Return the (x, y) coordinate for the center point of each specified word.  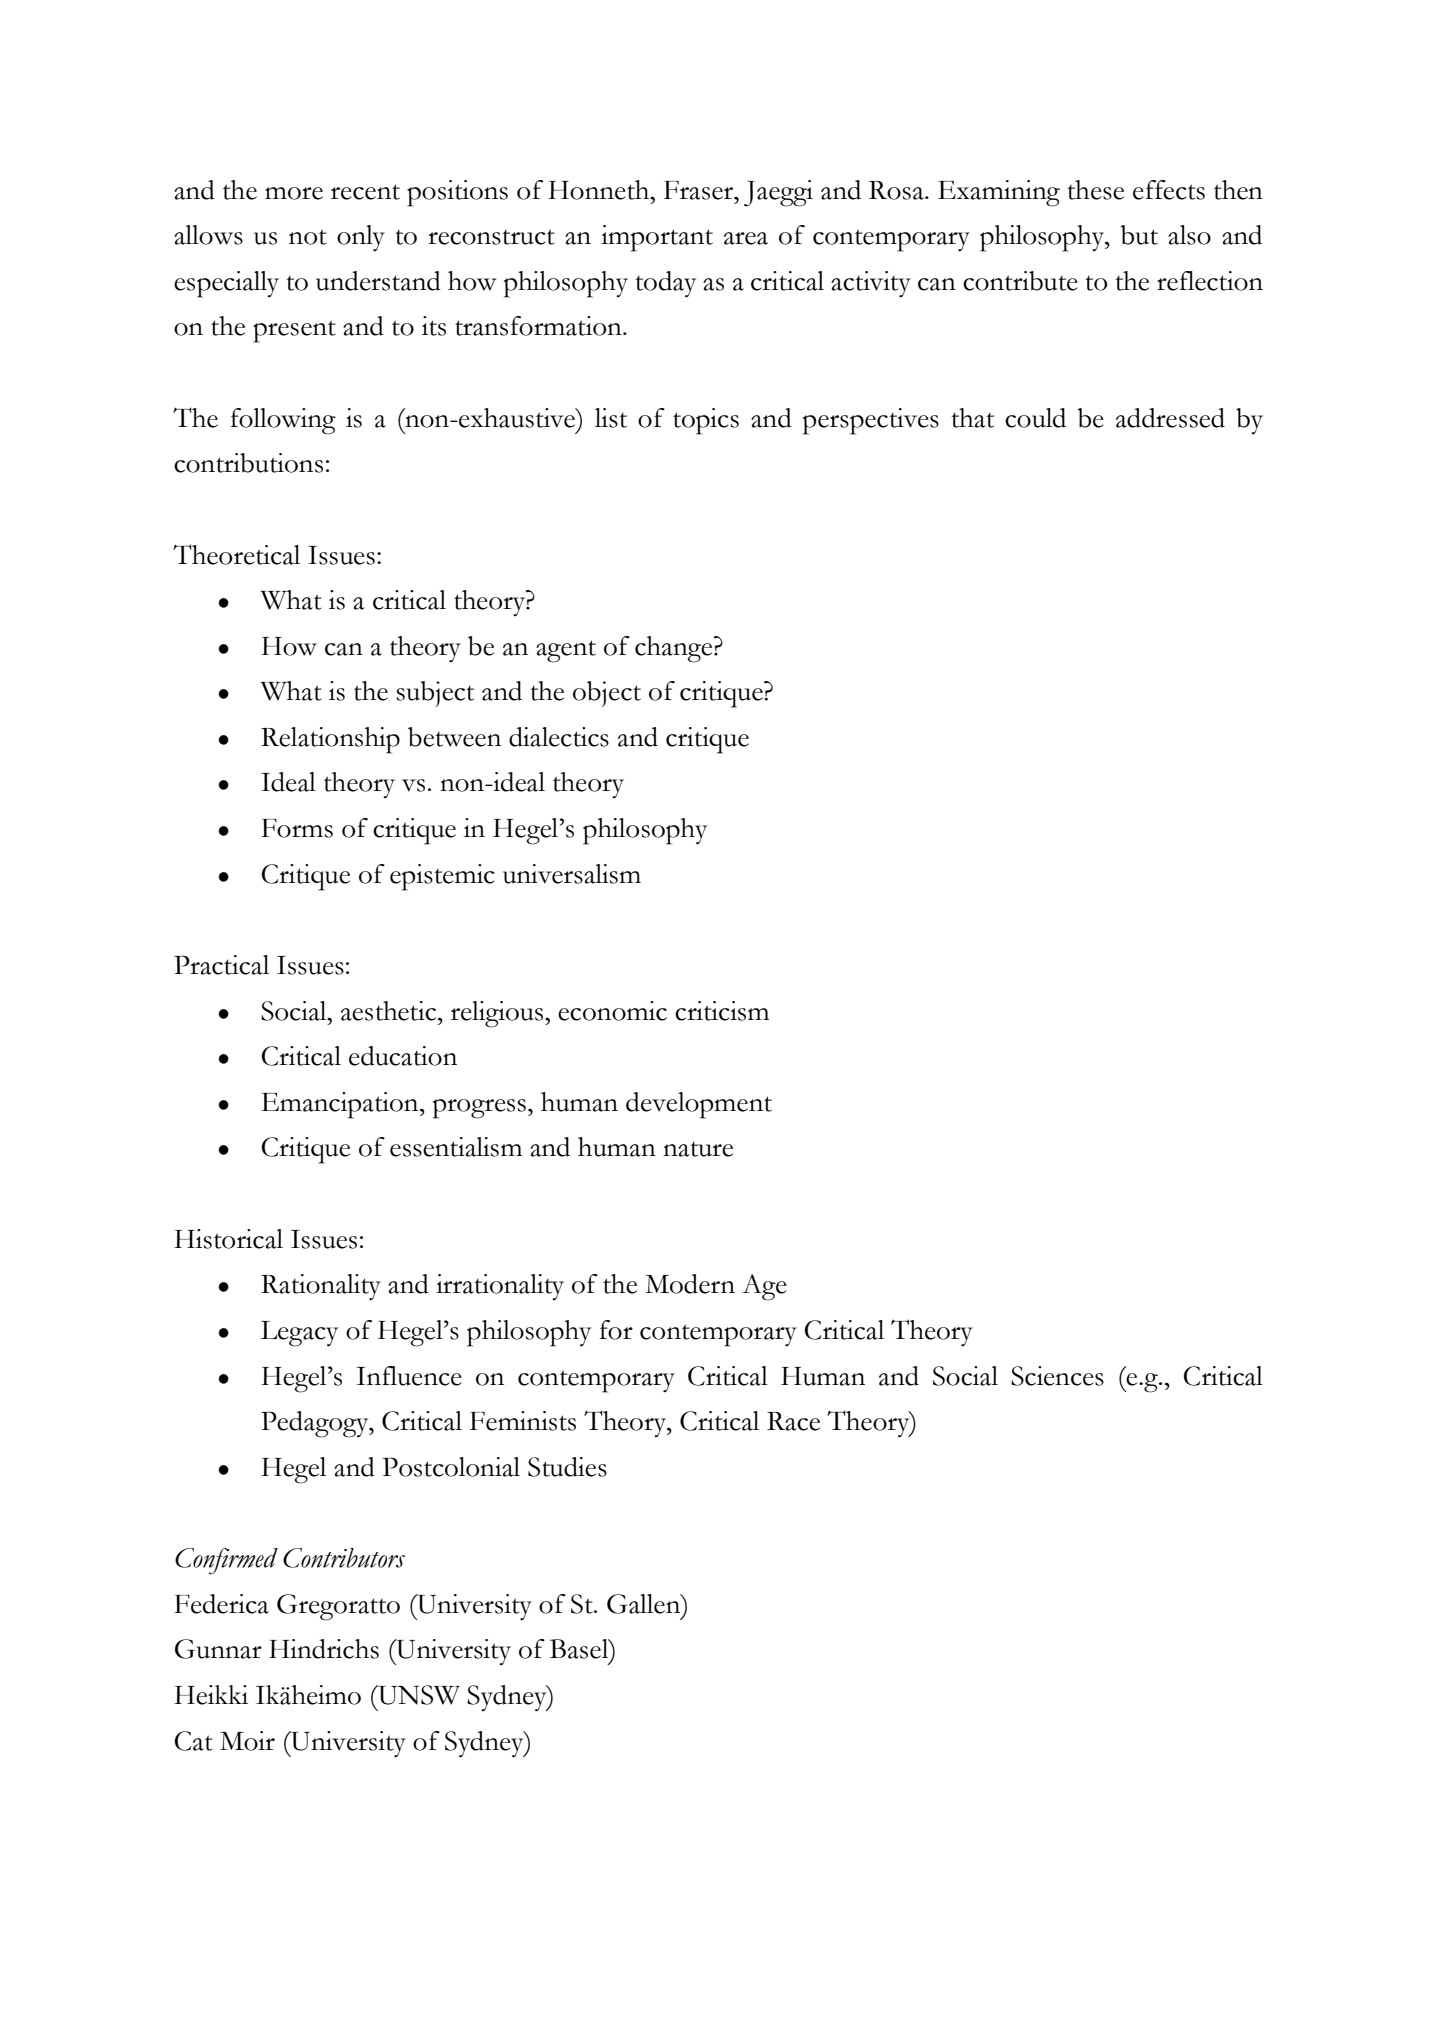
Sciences (1057, 1376)
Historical (228, 1239)
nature (698, 1149)
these (1095, 190)
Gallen (645, 1604)
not (308, 237)
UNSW (418, 1695)
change (675, 649)
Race (793, 1421)
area (746, 238)
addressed (1170, 418)
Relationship (330, 740)
